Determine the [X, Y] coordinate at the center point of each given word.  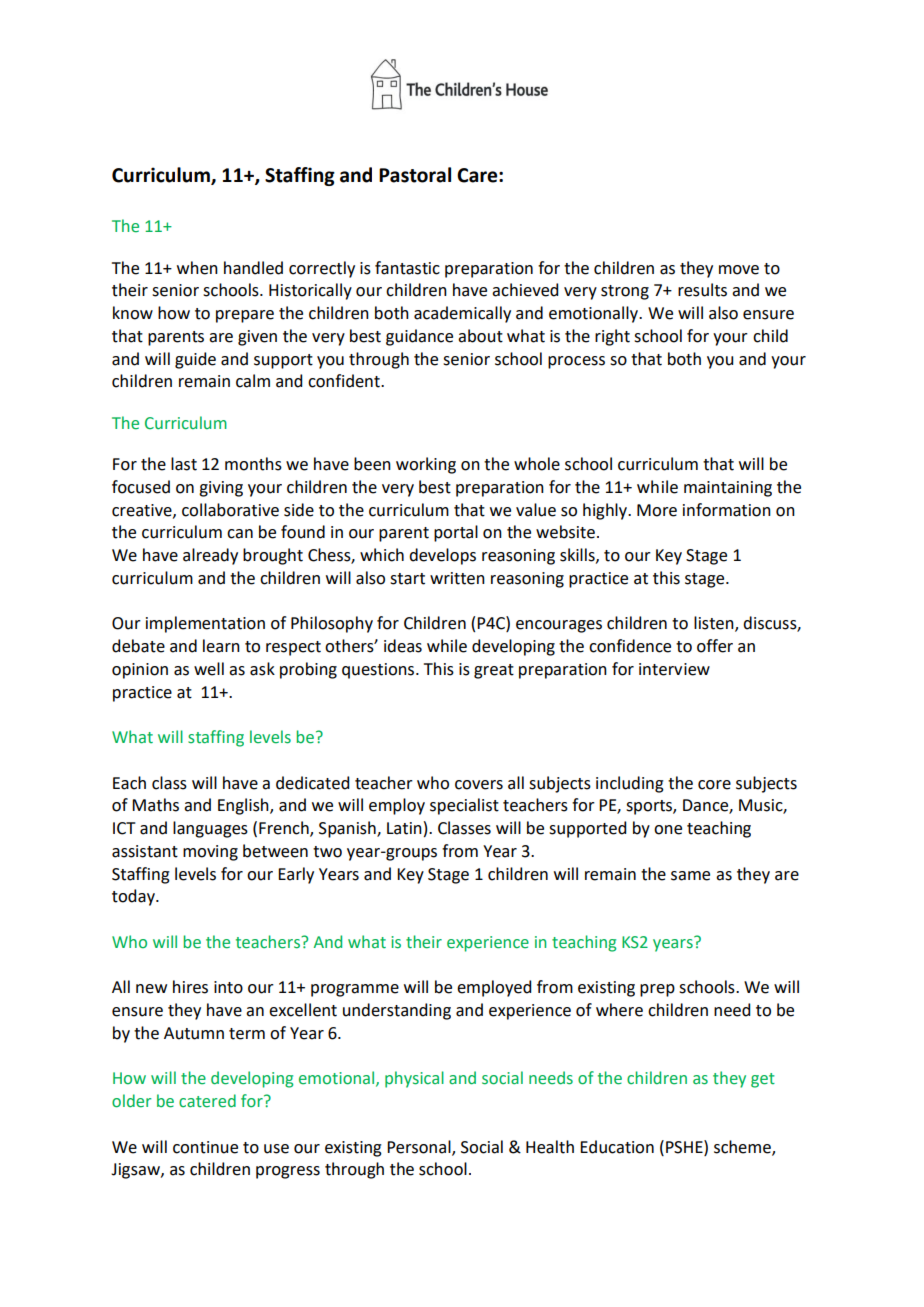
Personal [420, 1147]
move [739, 270]
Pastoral [415, 175]
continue [205, 1147]
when [197, 268]
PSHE [685, 1147]
